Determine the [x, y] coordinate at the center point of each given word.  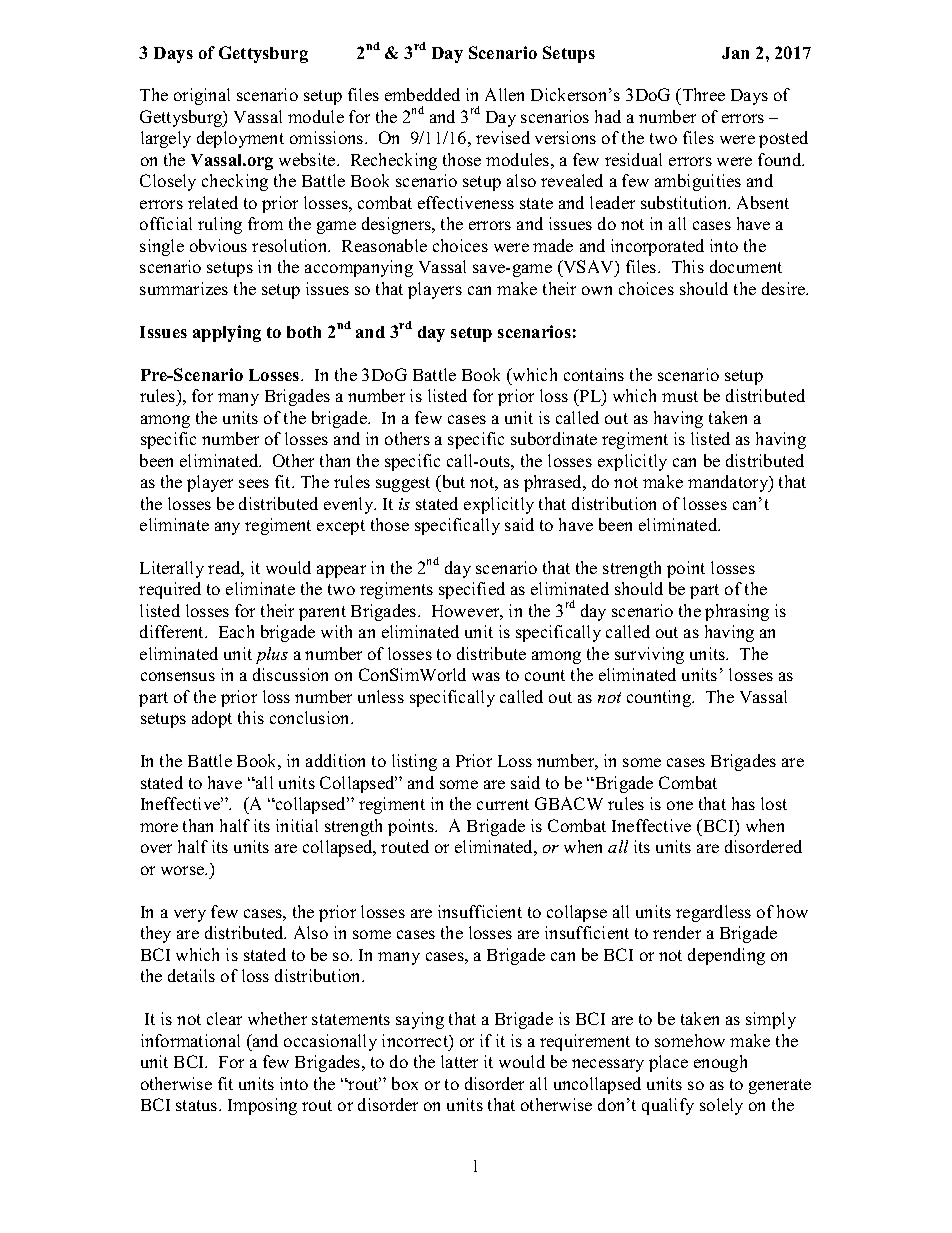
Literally [172, 569]
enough [720, 1063]
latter [459, 1061]
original [202, 96]
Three [702, 96]
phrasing [737, 612]
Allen [504, 94]
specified [472, 590]
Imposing [262, 1106]
